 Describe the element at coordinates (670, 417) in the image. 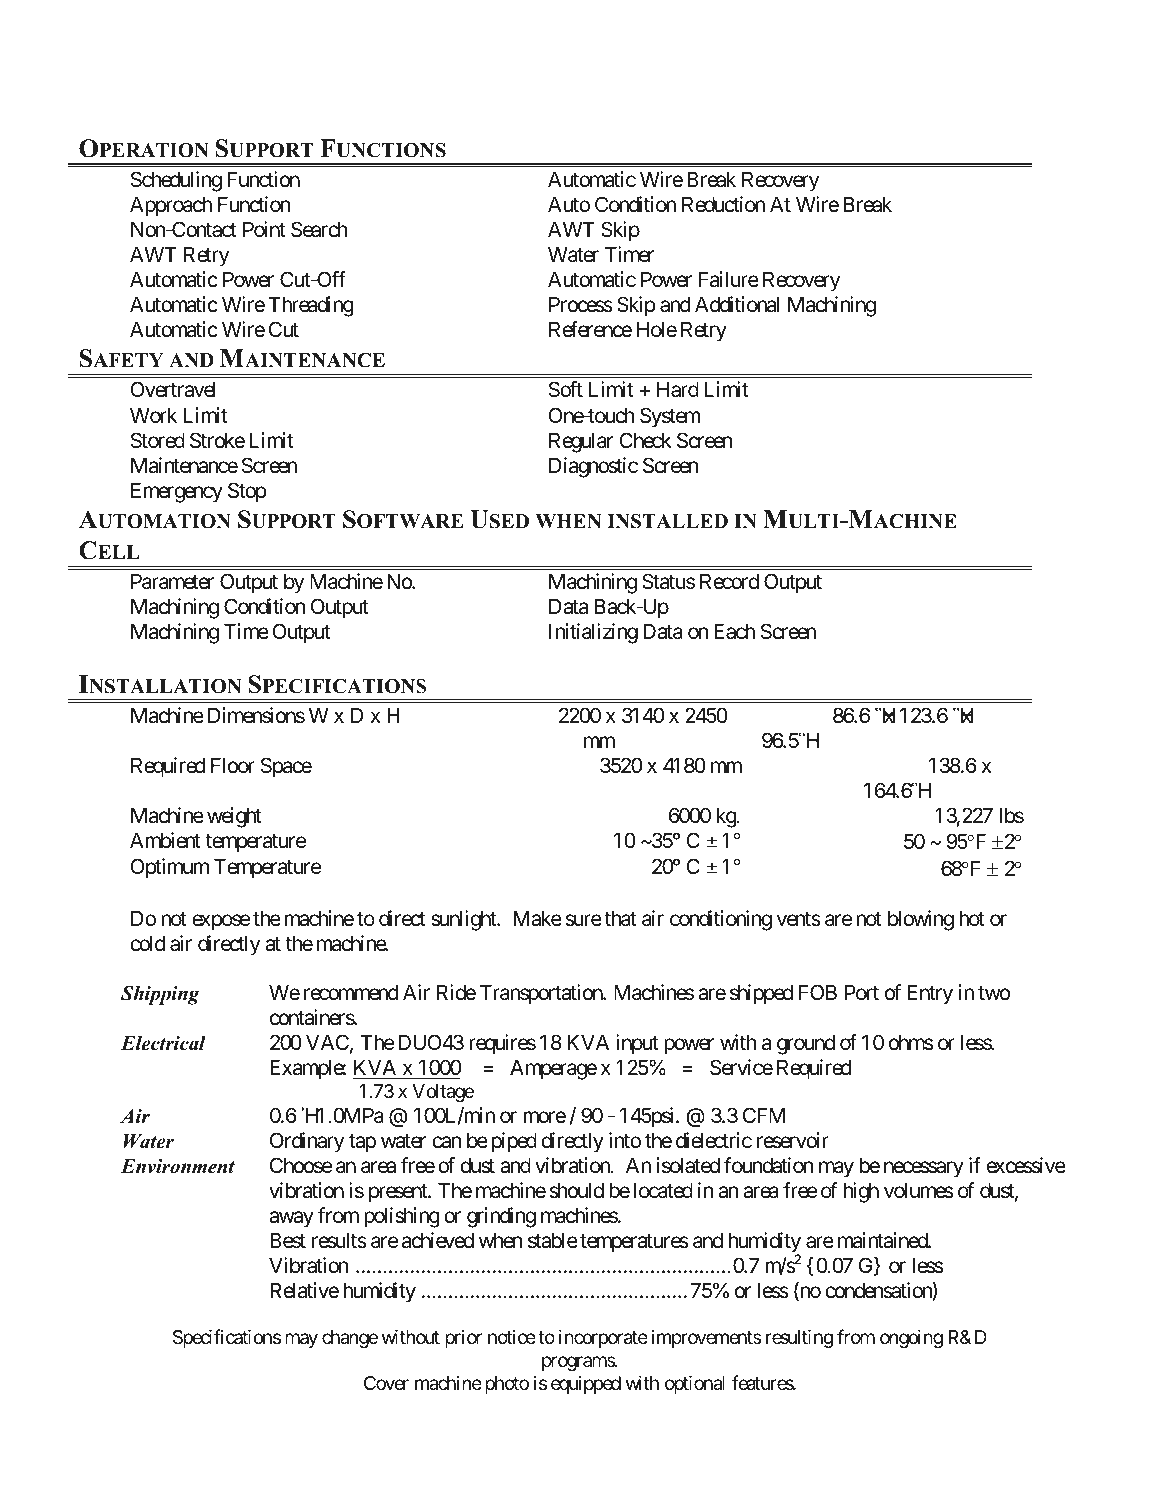

I see `System` at that location.
